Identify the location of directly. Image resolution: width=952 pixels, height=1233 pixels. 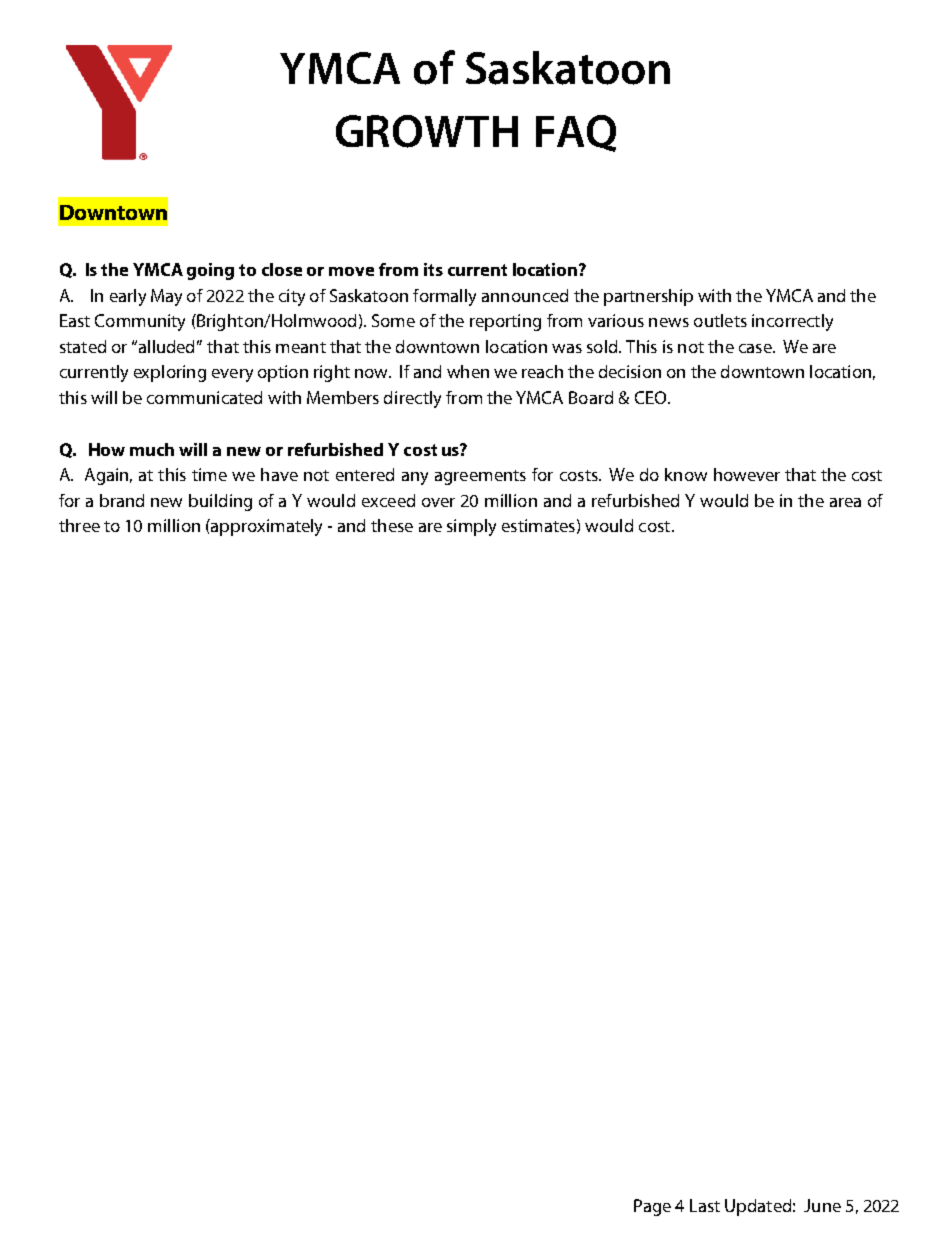
(412, 399).
